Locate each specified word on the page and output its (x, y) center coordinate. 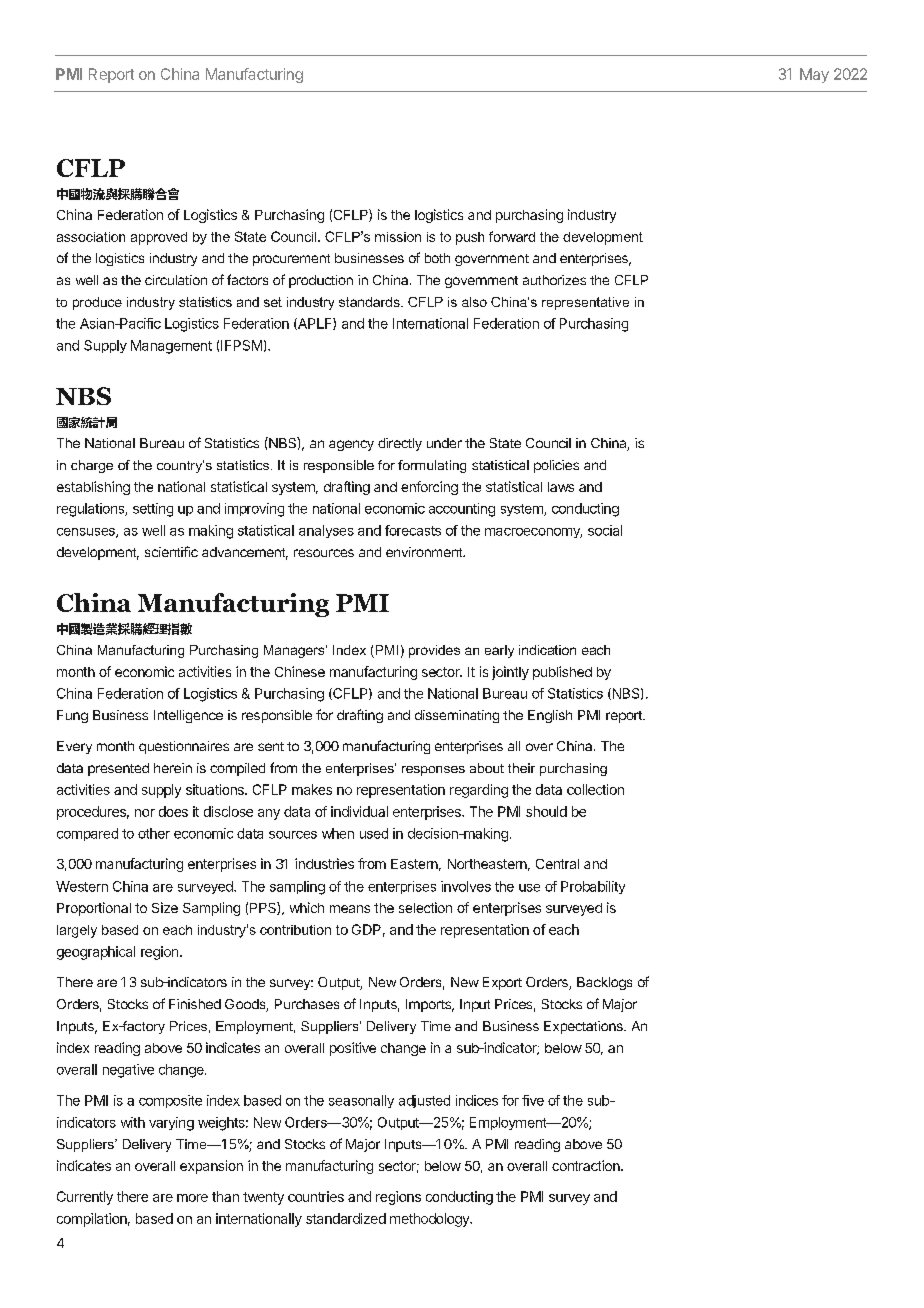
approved (159, 238)
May (814, 75)
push (470, 238)
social (605, 530)
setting (153, 510)
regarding (479, 791)
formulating (432, 466)
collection (595, 789)
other (154, 833)
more (192, 1198)
